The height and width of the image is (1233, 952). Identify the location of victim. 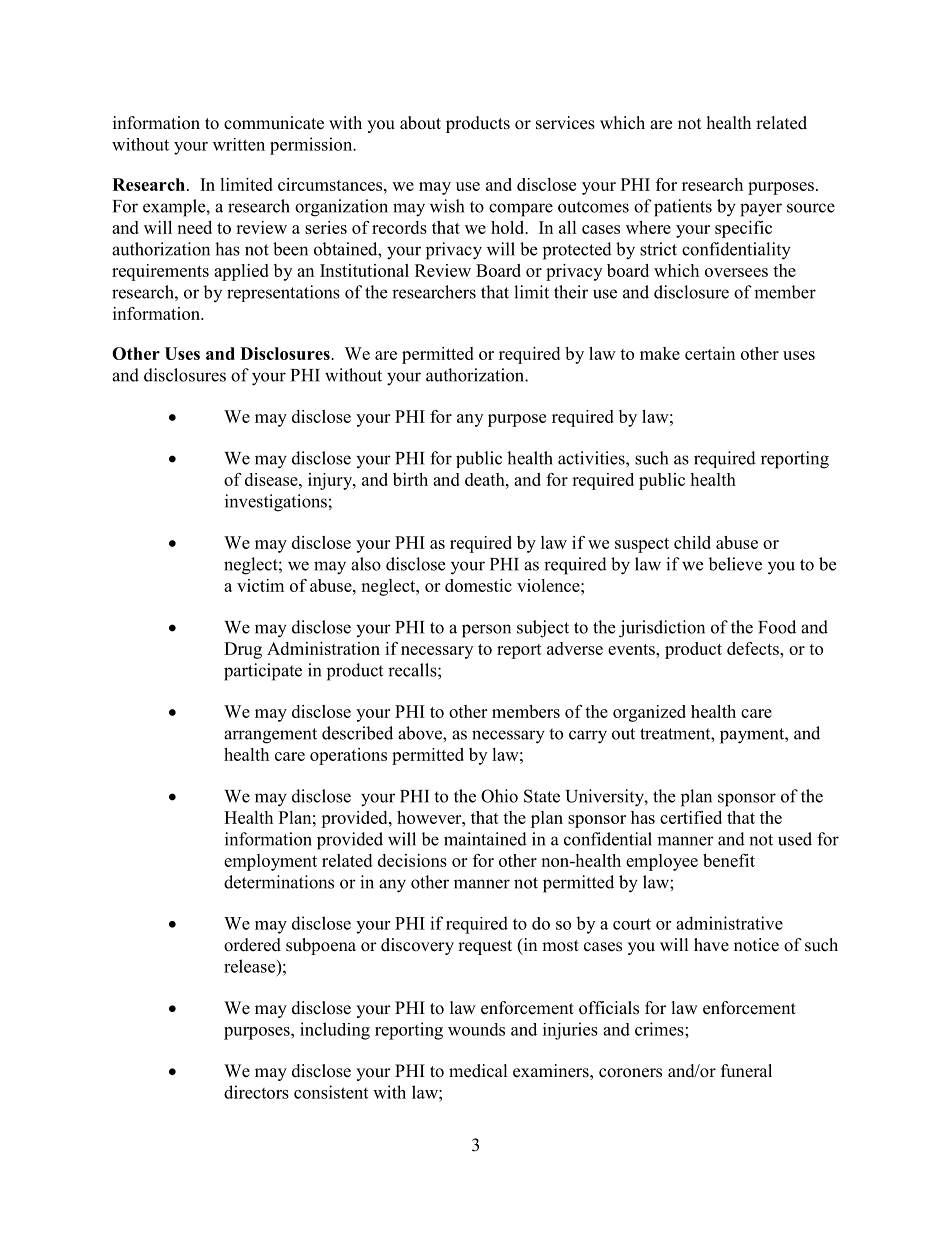
(260, 585).
